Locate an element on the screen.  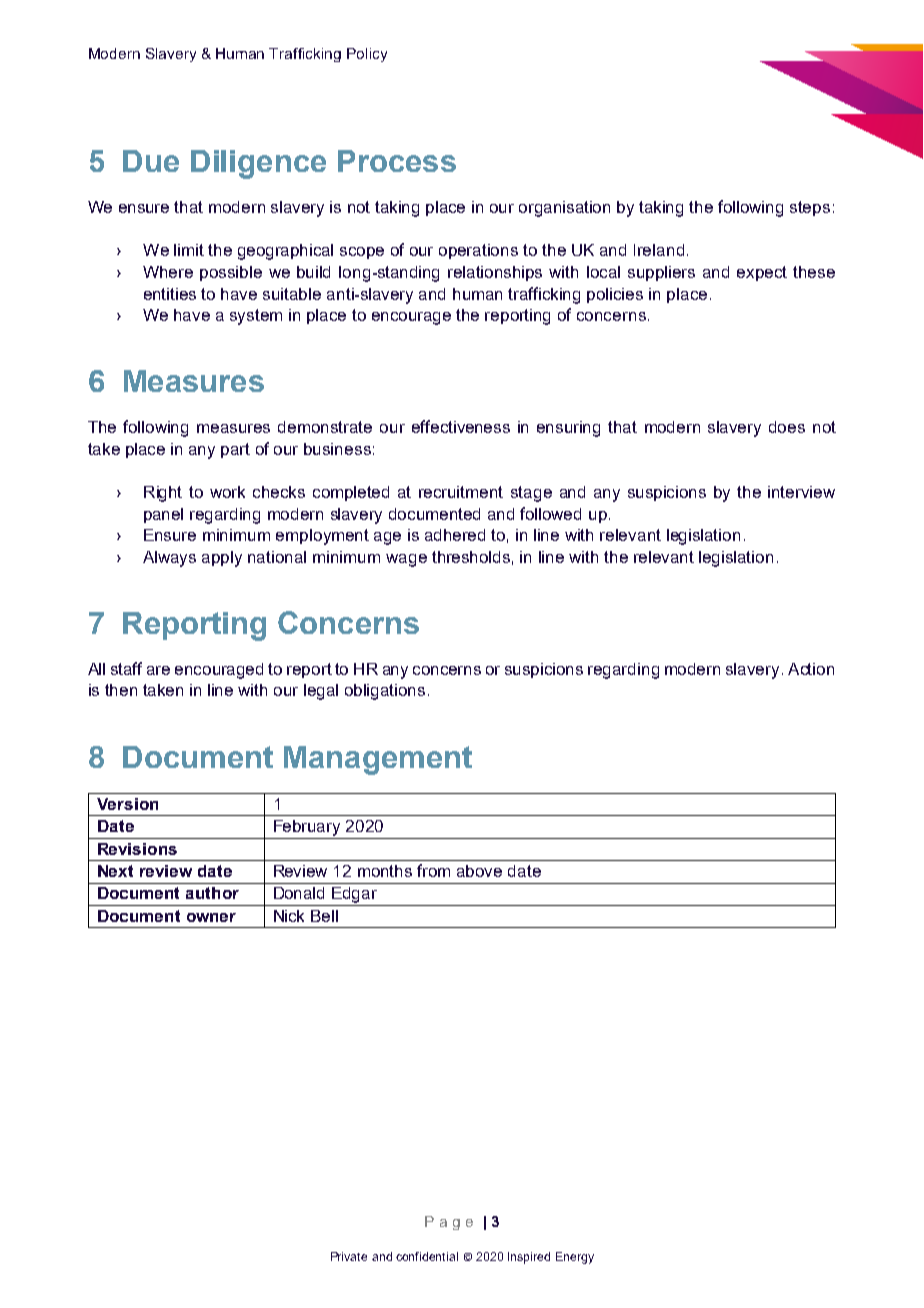
recruitment is located at coordinates (461, 492).
